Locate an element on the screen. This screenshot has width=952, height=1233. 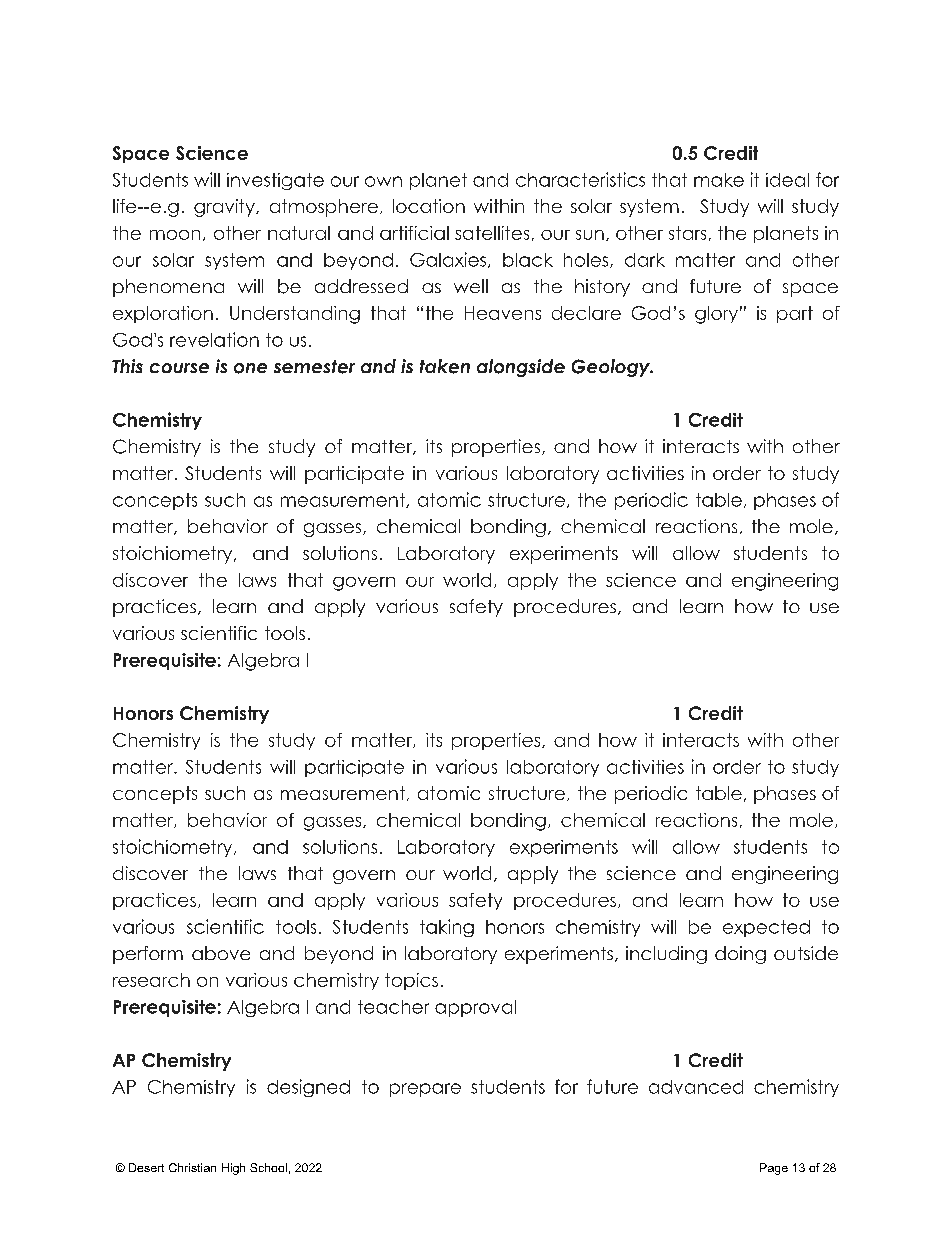
prepare is located at coordinates (425, 1090).
